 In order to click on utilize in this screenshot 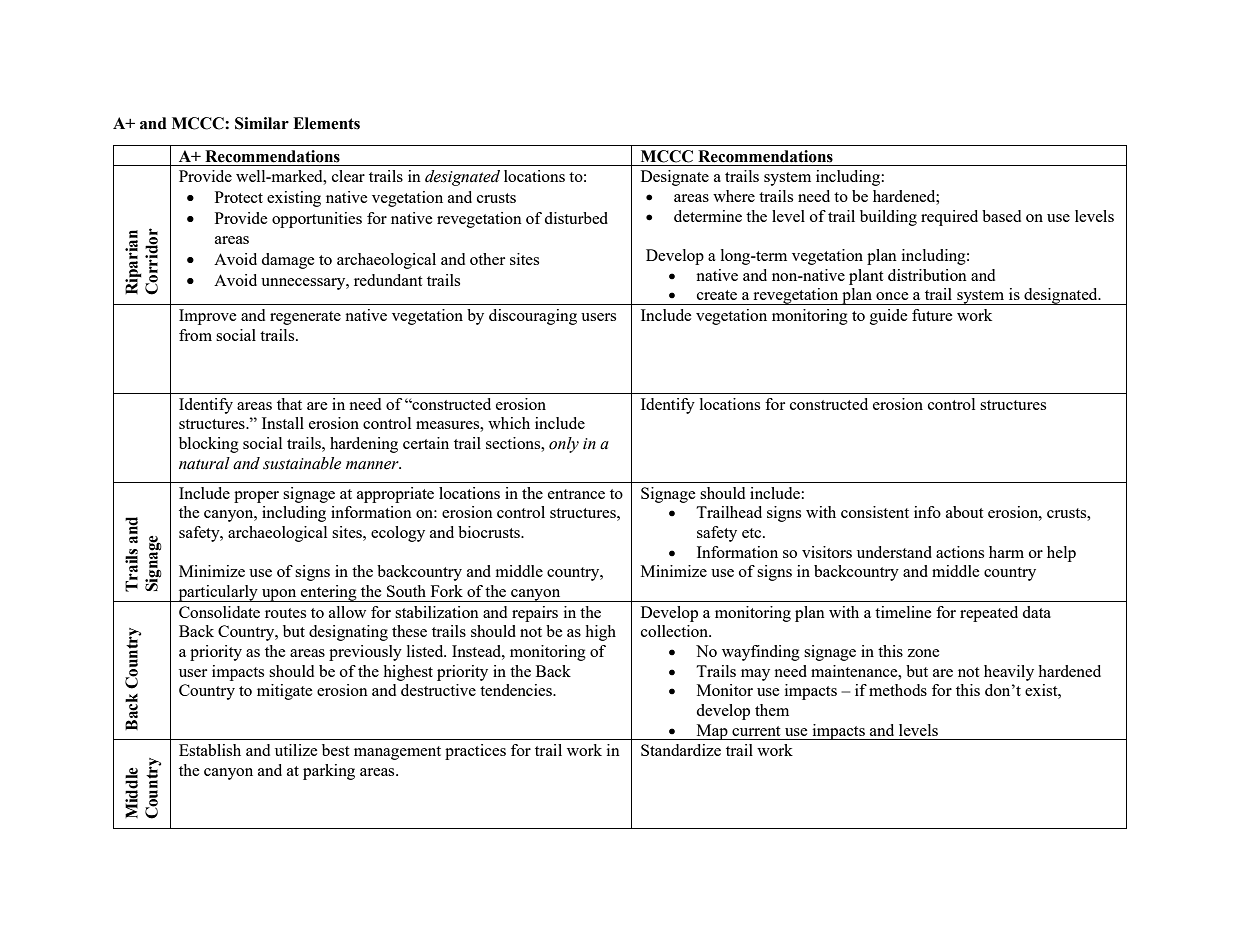, I will do `click(296, 750)`.
